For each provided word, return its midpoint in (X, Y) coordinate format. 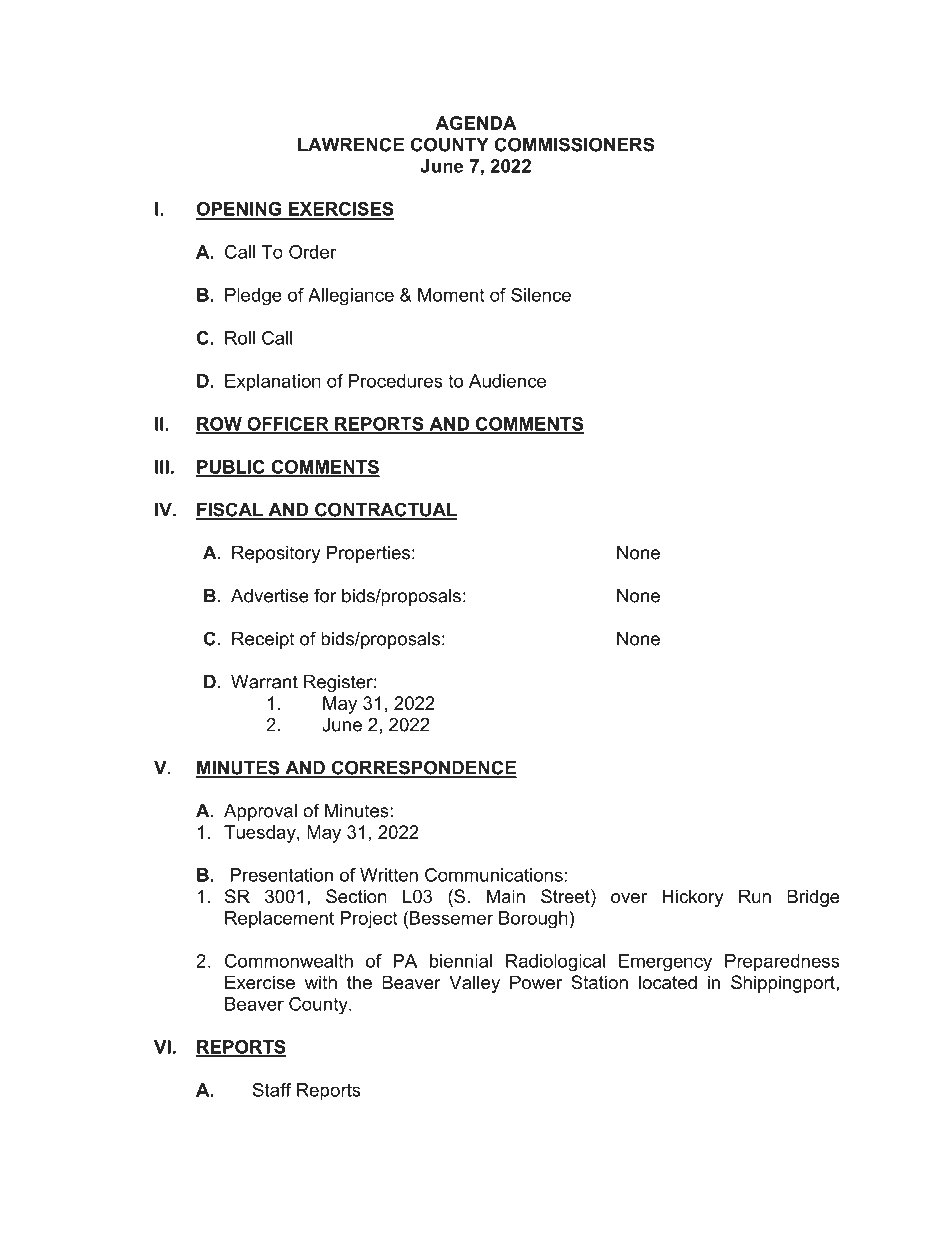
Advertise (270, 596)
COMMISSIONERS (574, 144)
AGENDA (476, 123)
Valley (474, 984)
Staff (272, 1090)
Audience (507, 381)
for (325, 595)
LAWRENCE (351, 144)
